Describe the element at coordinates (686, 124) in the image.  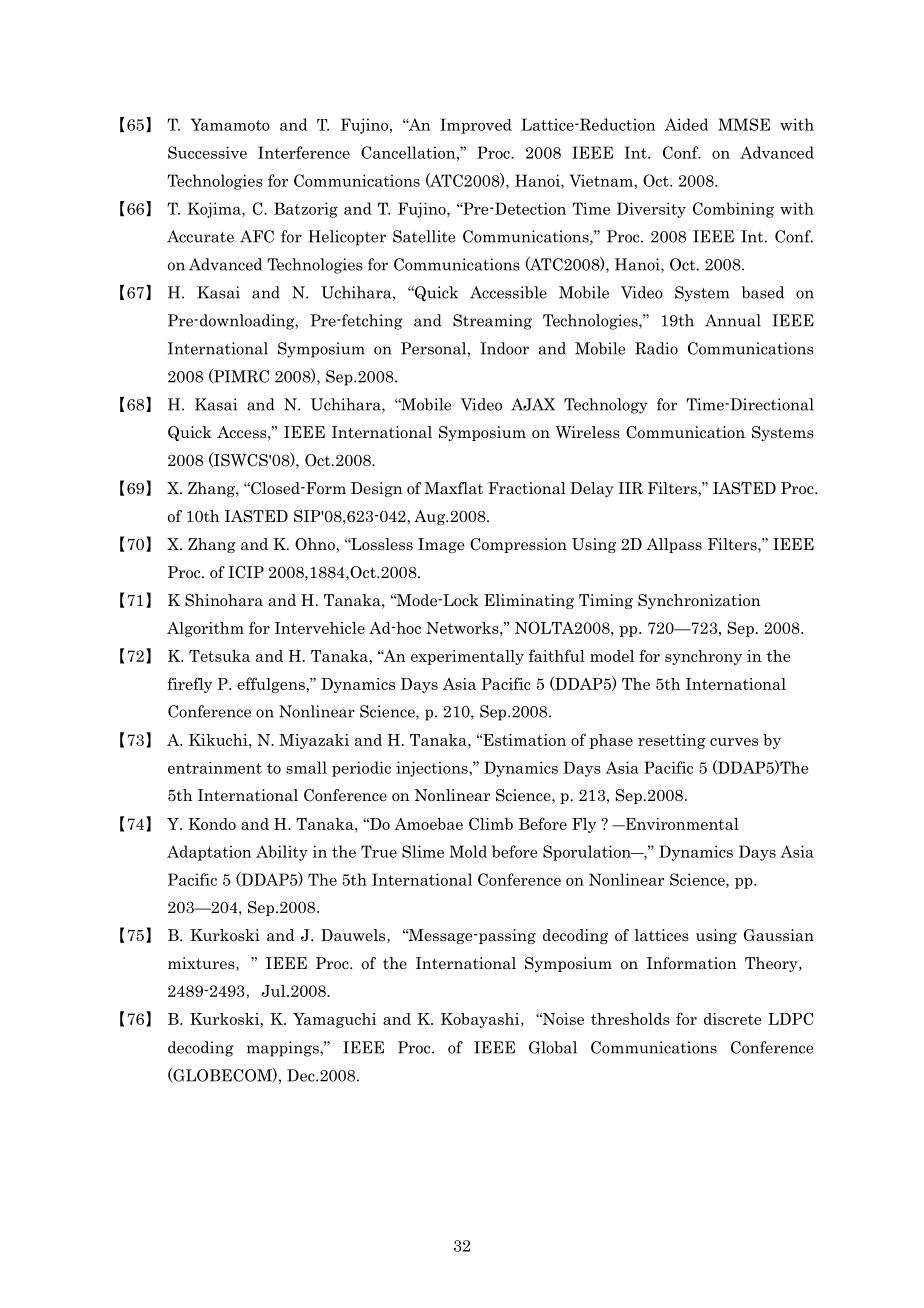
I see `Aided` at that location.
